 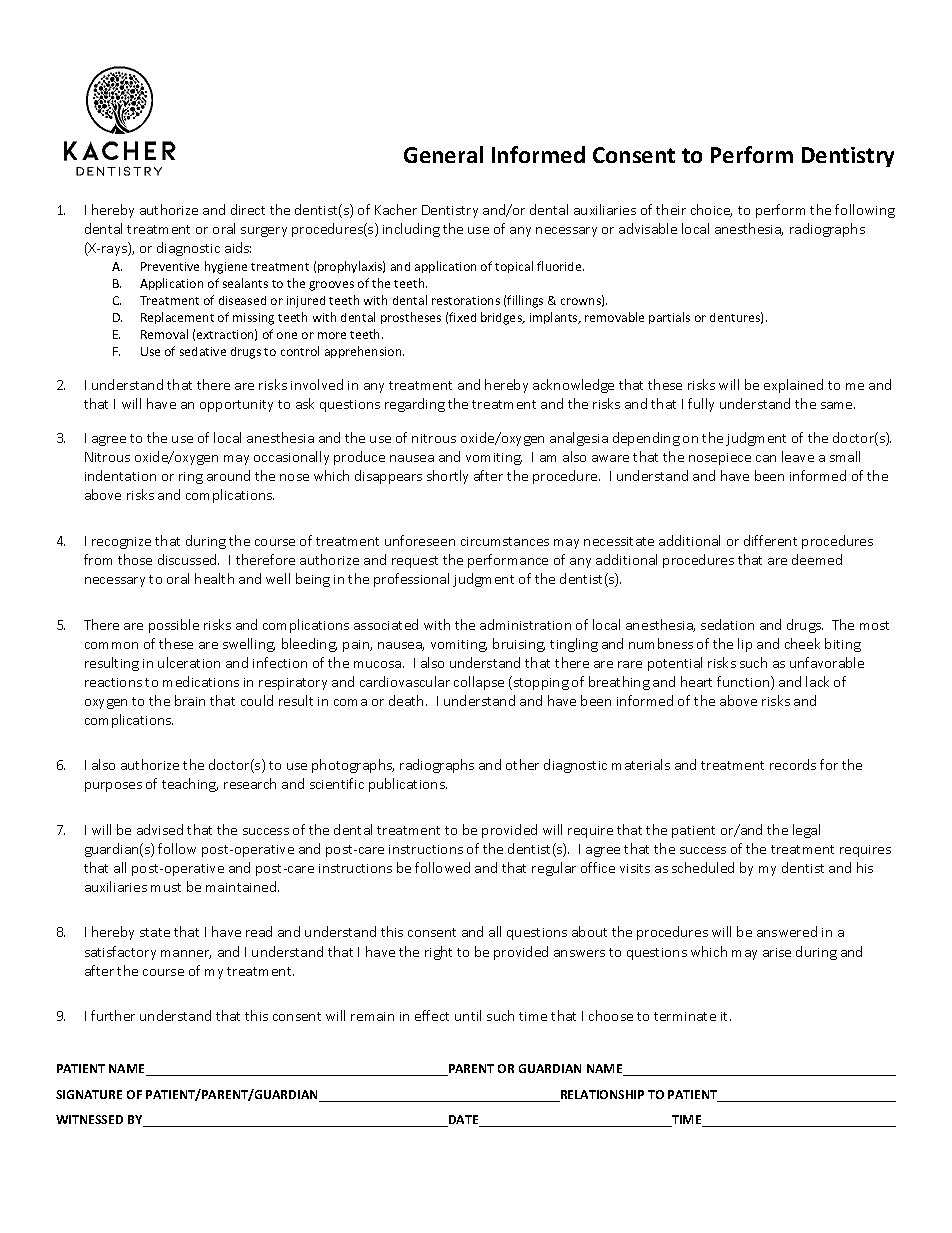 I want to click on cheek, so click(x=802, y=643).
